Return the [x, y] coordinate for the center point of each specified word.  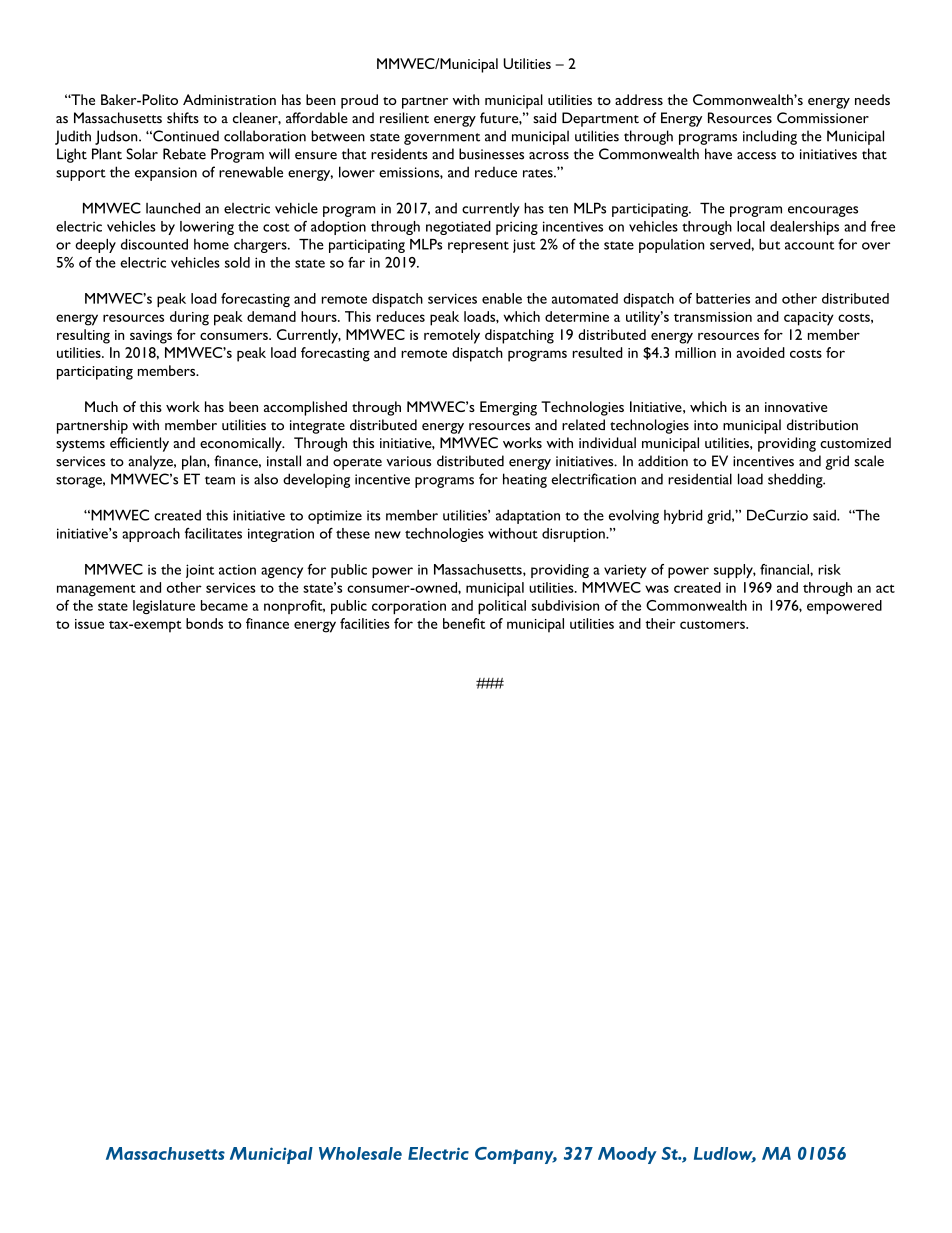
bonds [204, 623]
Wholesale [360, 1153]
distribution [822, 425]
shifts [183, 118]
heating [525, 480]
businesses [491, 154]
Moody [627, 1155]
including [770, 137]
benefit [464, 623]
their [660, 623]
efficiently [139, 444]
